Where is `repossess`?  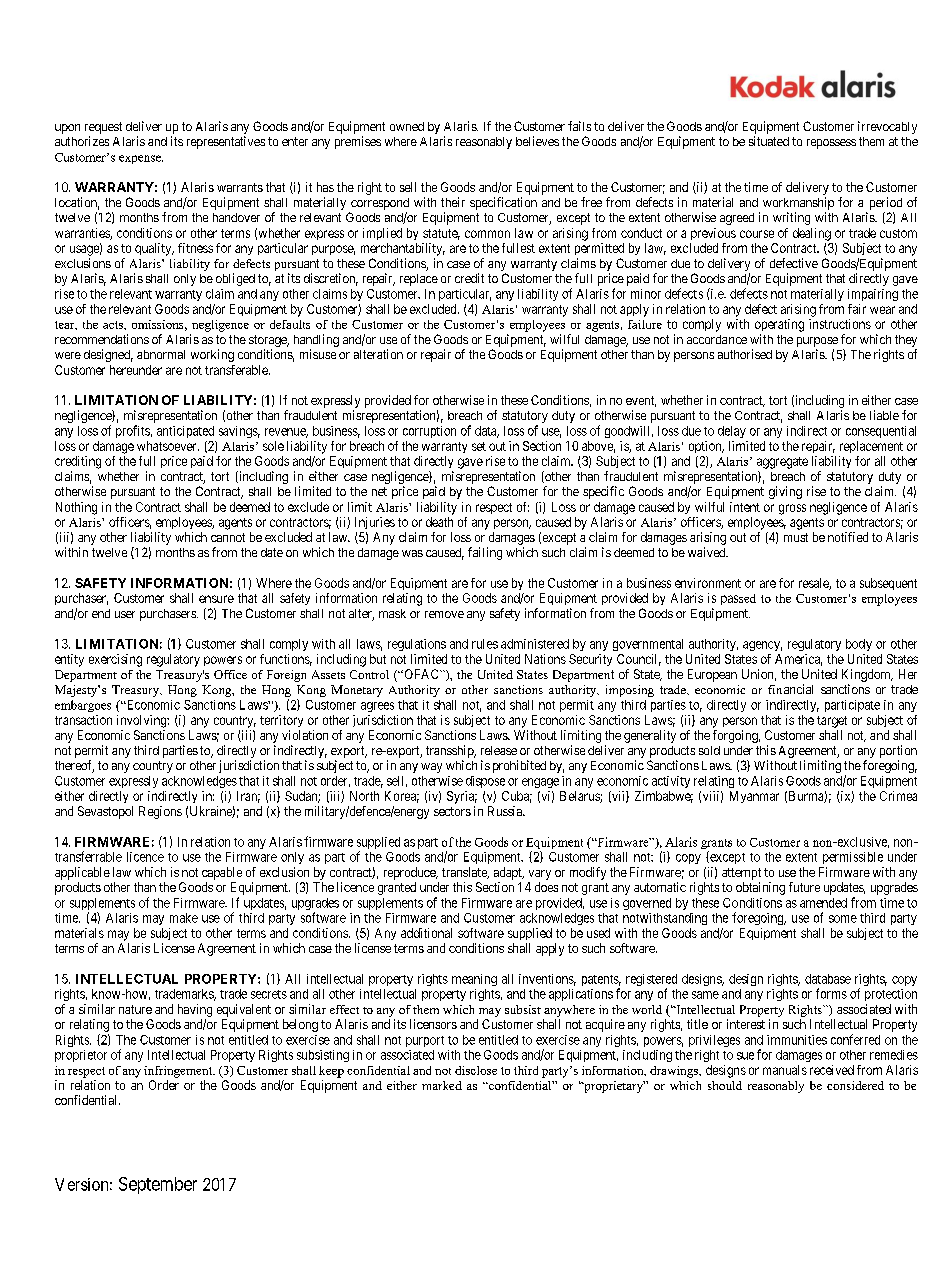 repossess is located at coordinates (831, 144).
